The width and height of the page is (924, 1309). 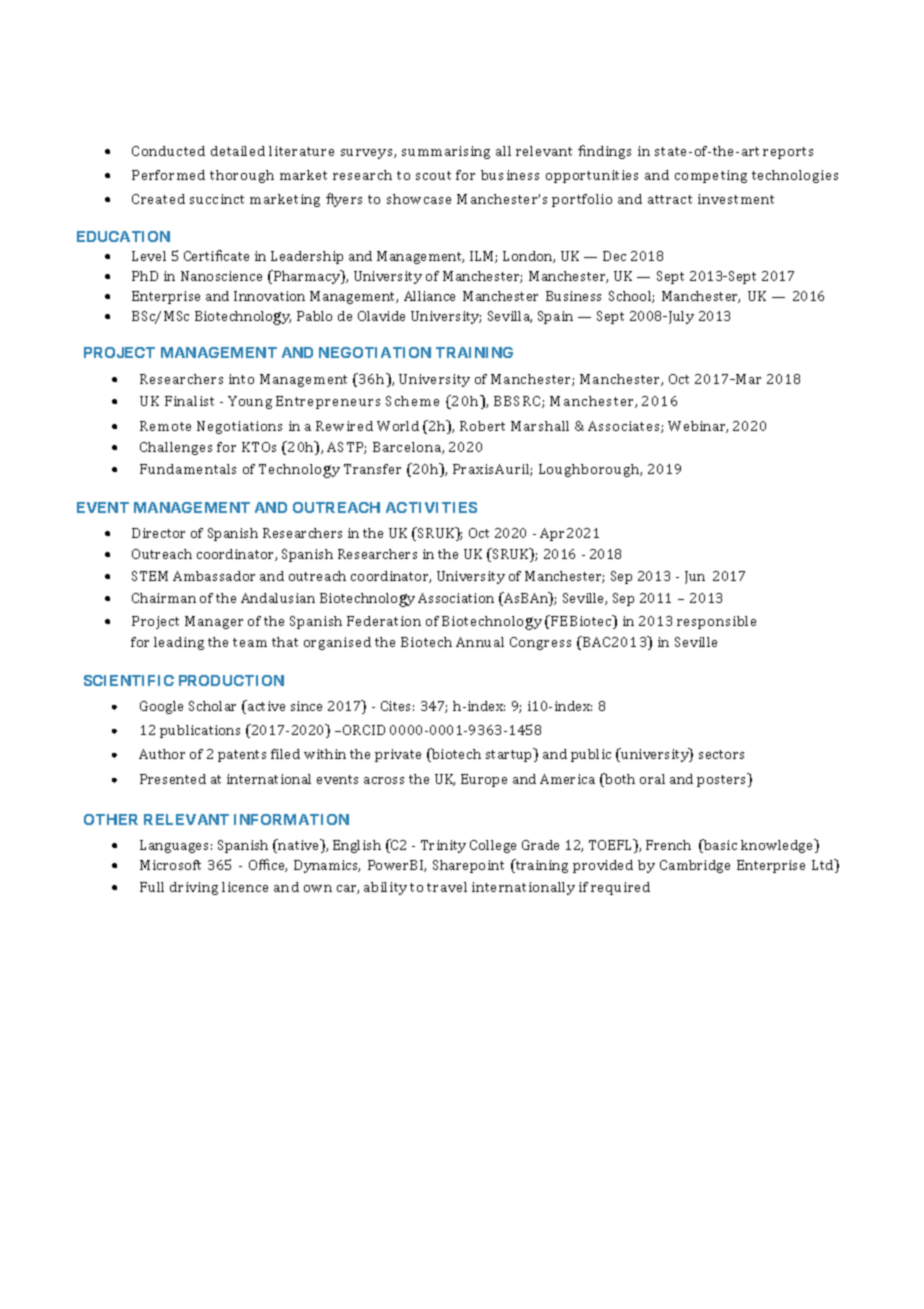 I want to click on Performed, so click(x=168, y=175).
